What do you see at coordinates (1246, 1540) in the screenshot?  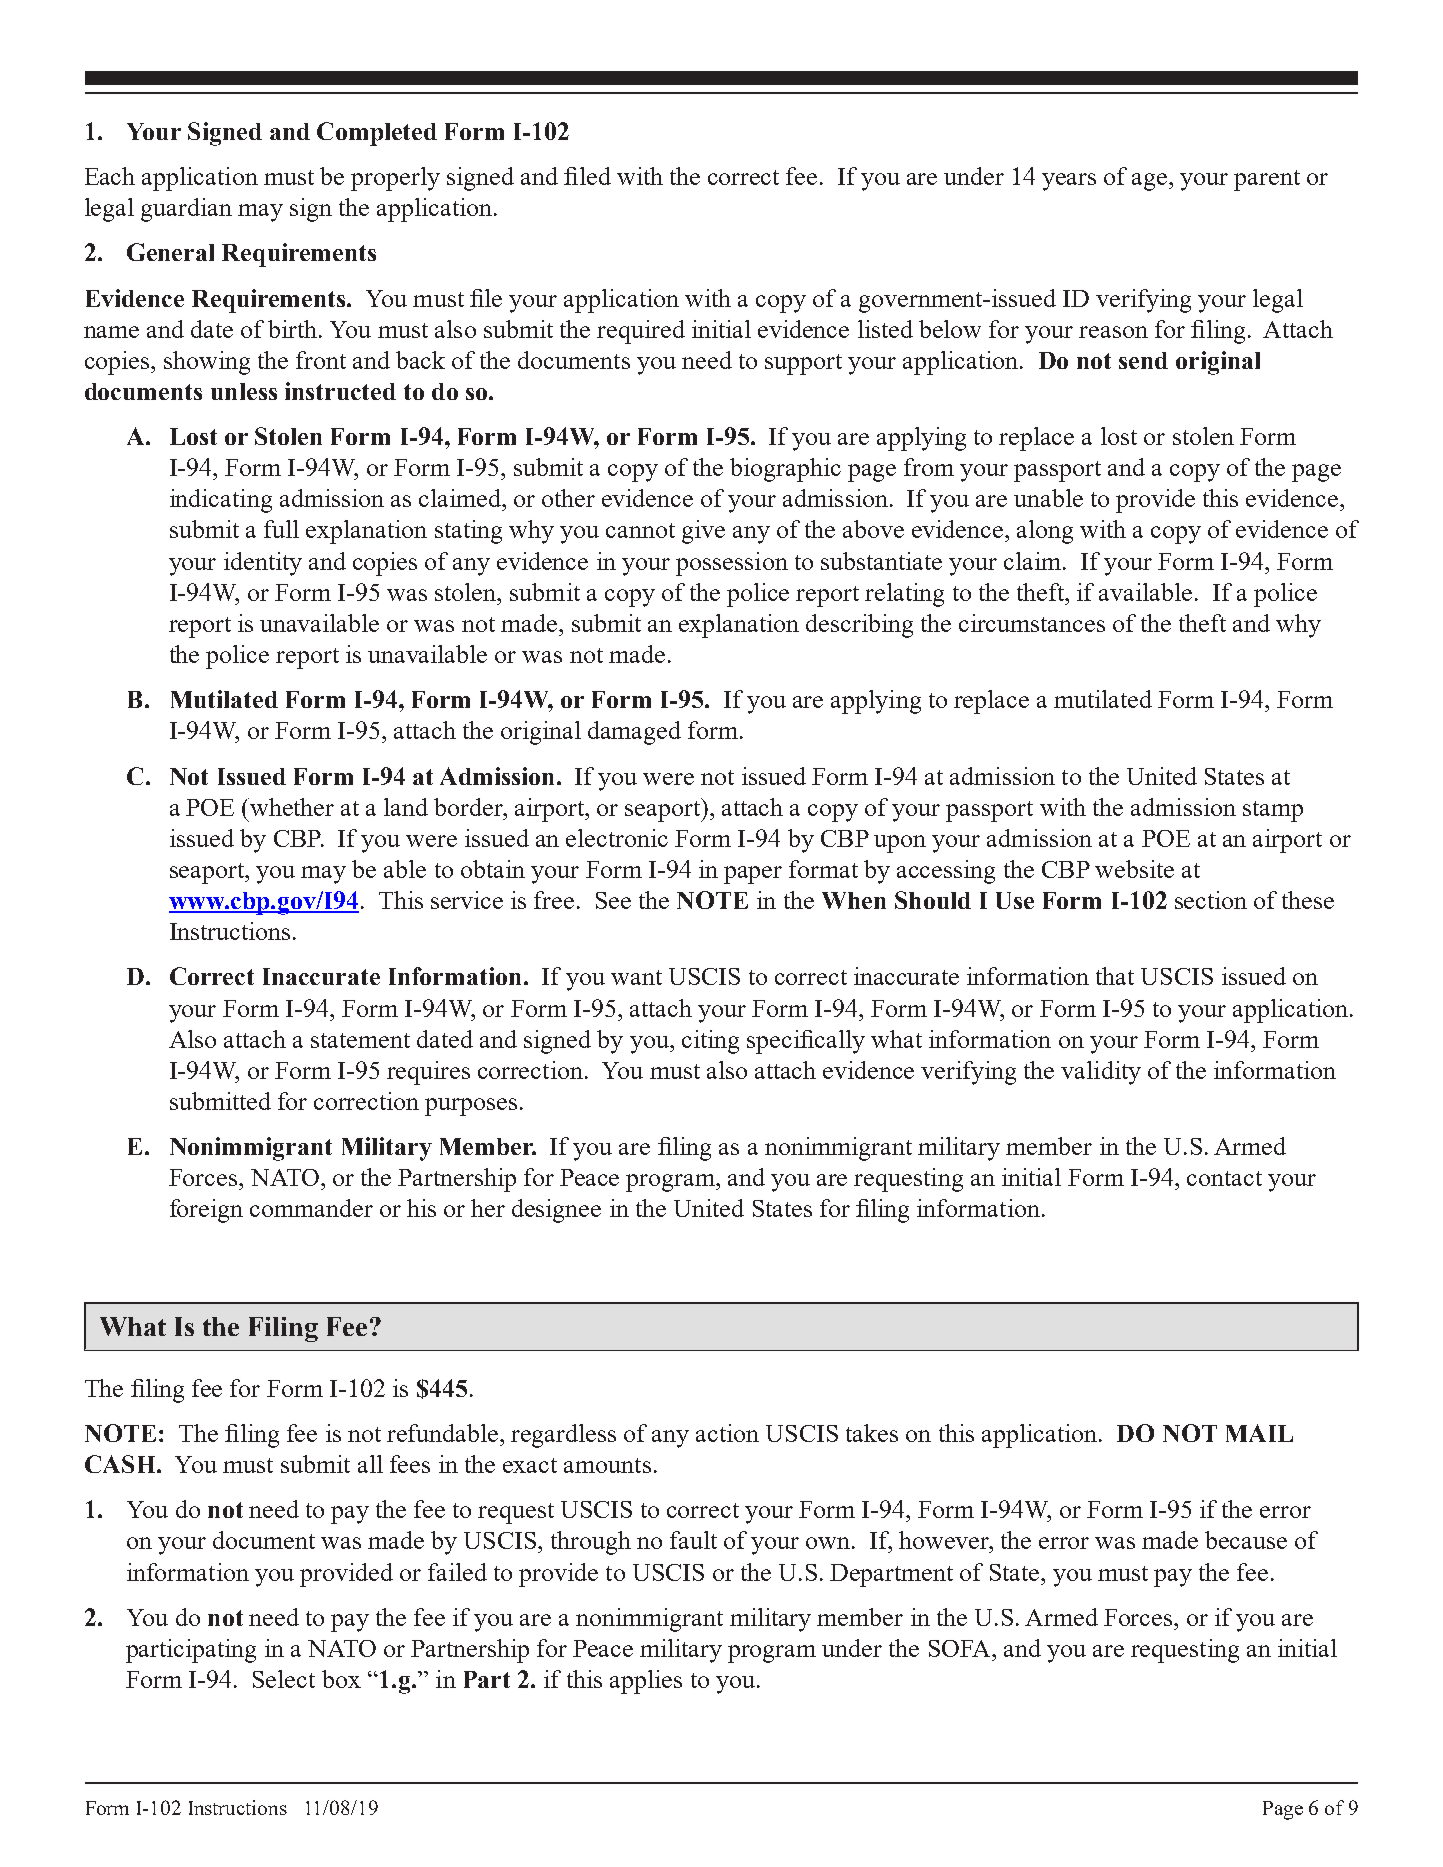 I see `because` at bounding box center [1246, 1540].
